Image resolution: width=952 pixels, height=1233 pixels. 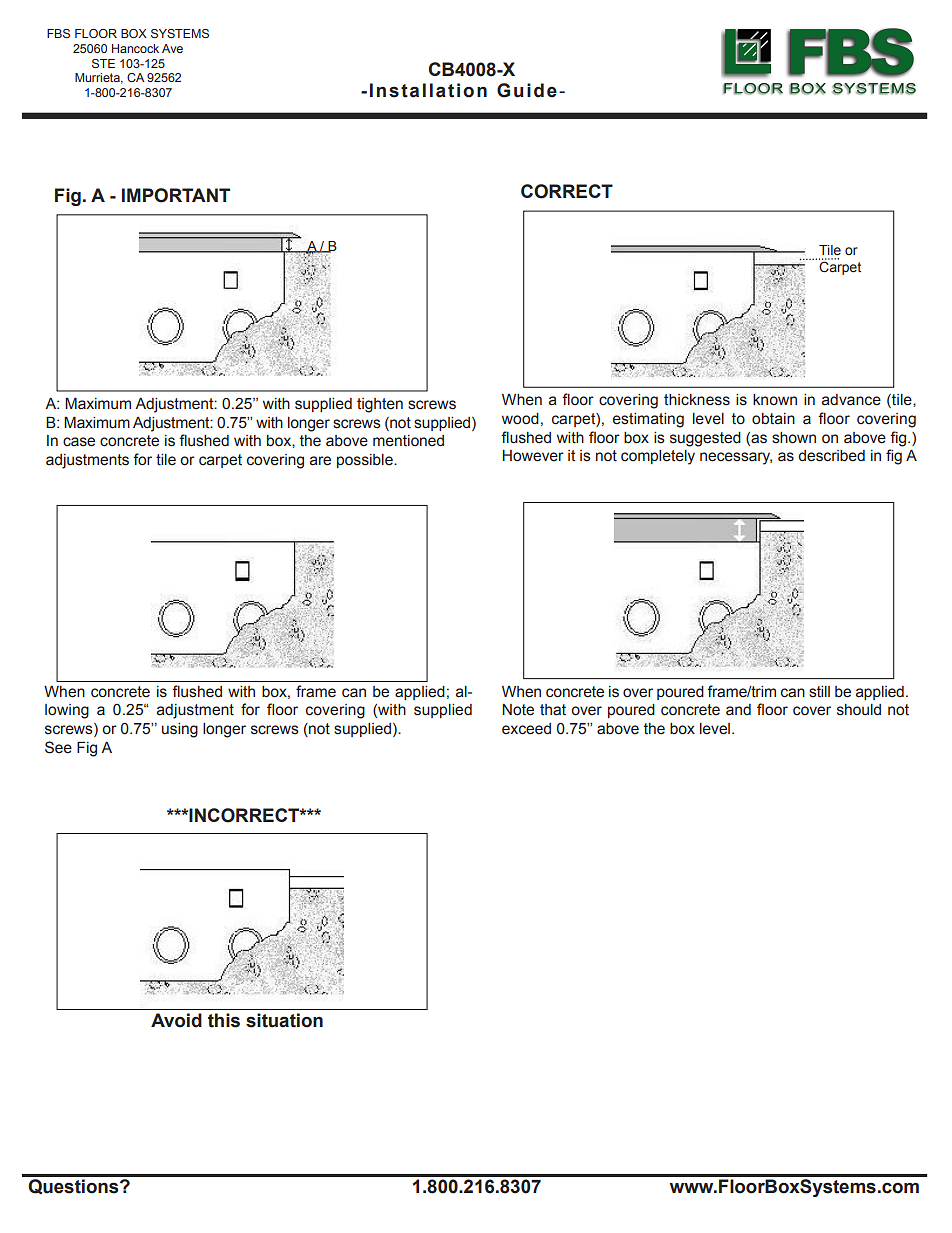 What do you see at coordinates (526, 729) in the document?
I see `exceed` at bounding box center [526, 729].
